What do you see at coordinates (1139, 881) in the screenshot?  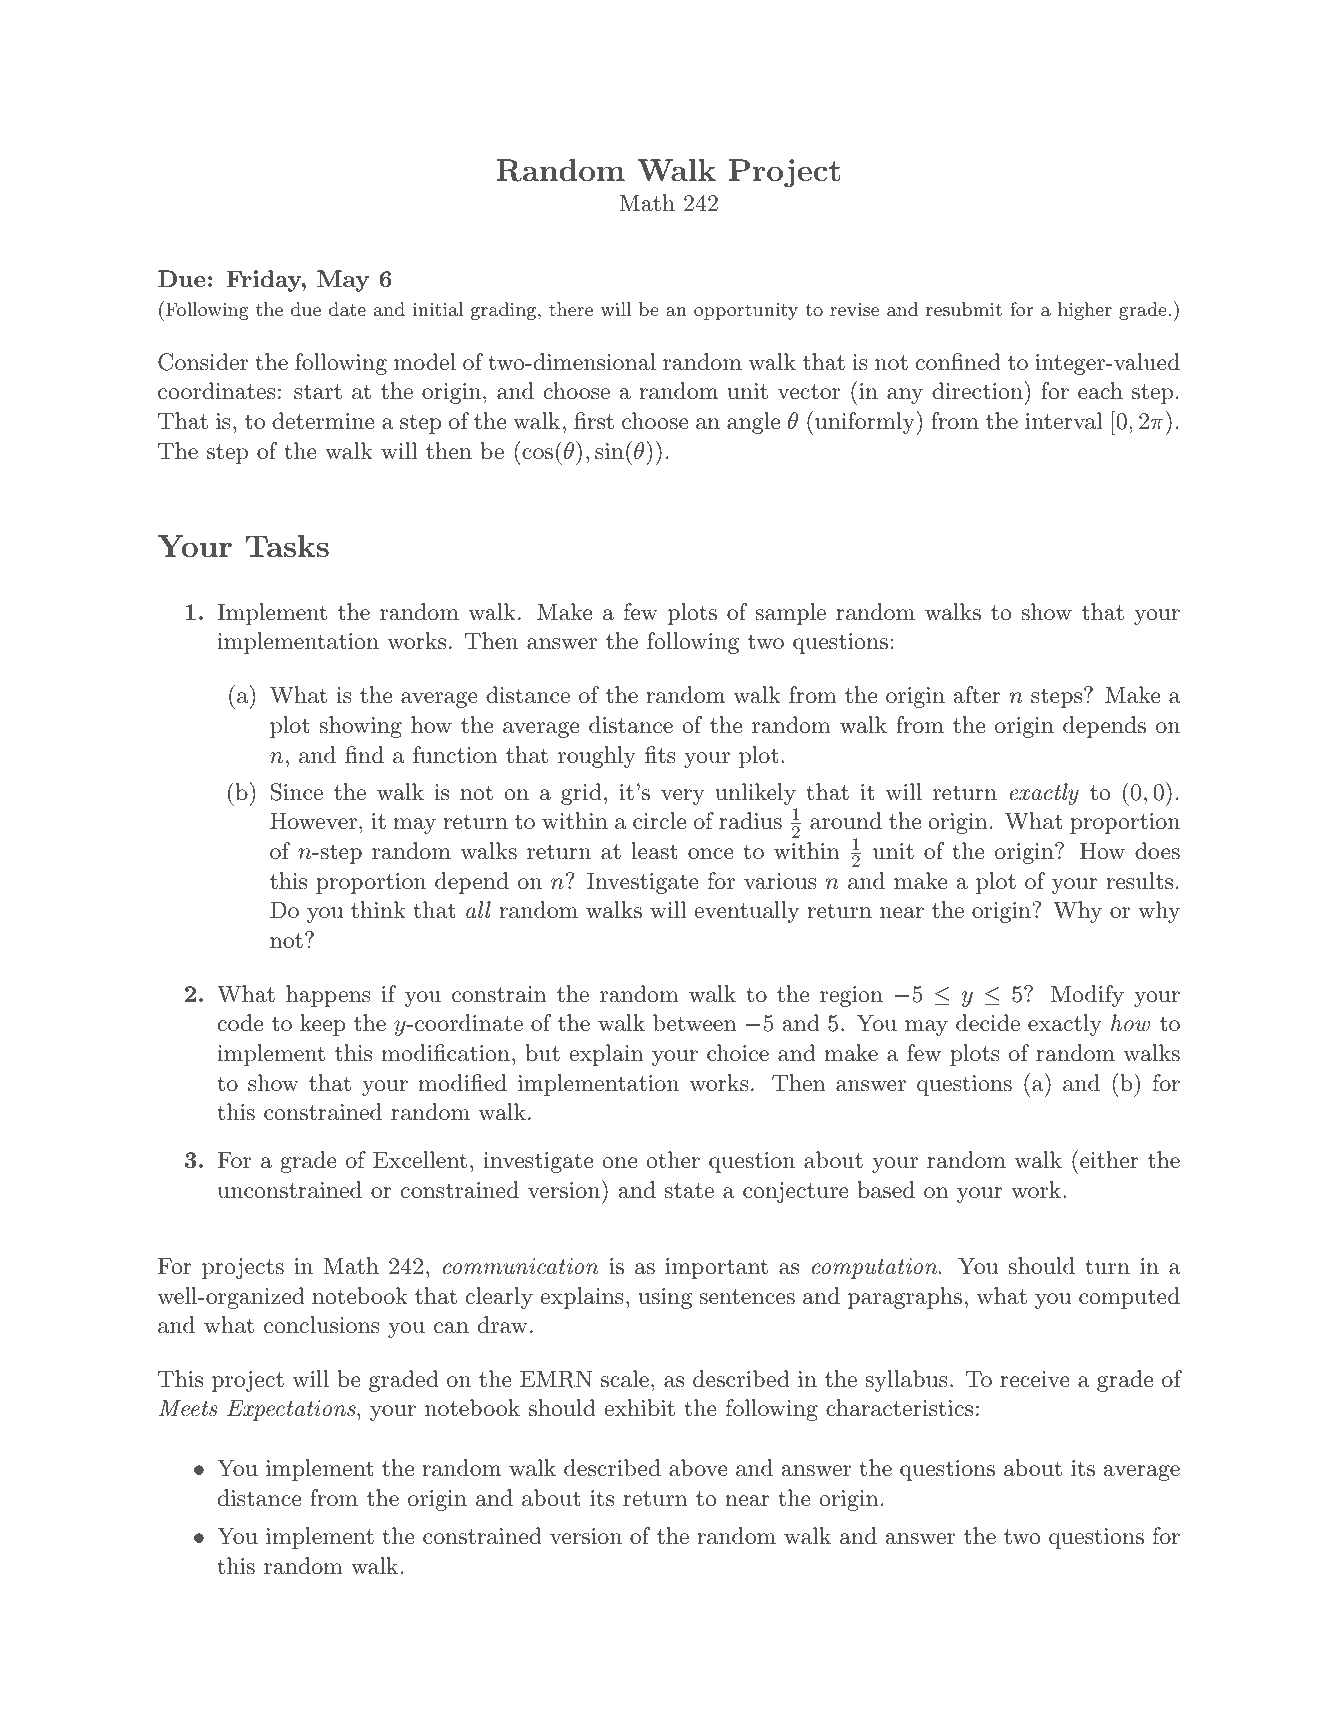 I see `results` at bounding box center [1139, 881].
